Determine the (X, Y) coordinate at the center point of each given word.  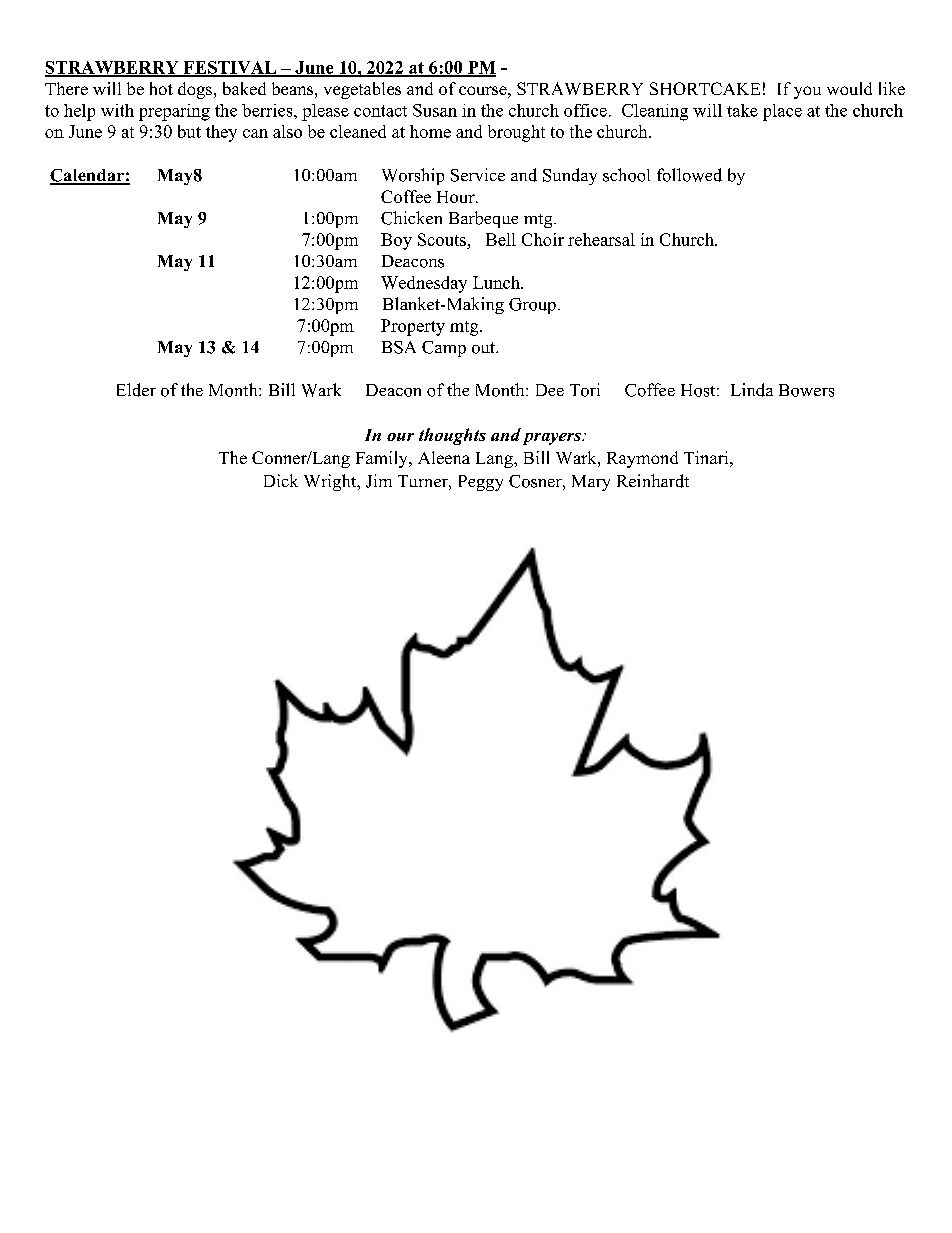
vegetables (362, 90)
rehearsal (601, 239)
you (807, 92)
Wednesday (424, 284)
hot (161, 88)
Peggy (481, 483)
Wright (331, 482)
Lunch (497, 282)
